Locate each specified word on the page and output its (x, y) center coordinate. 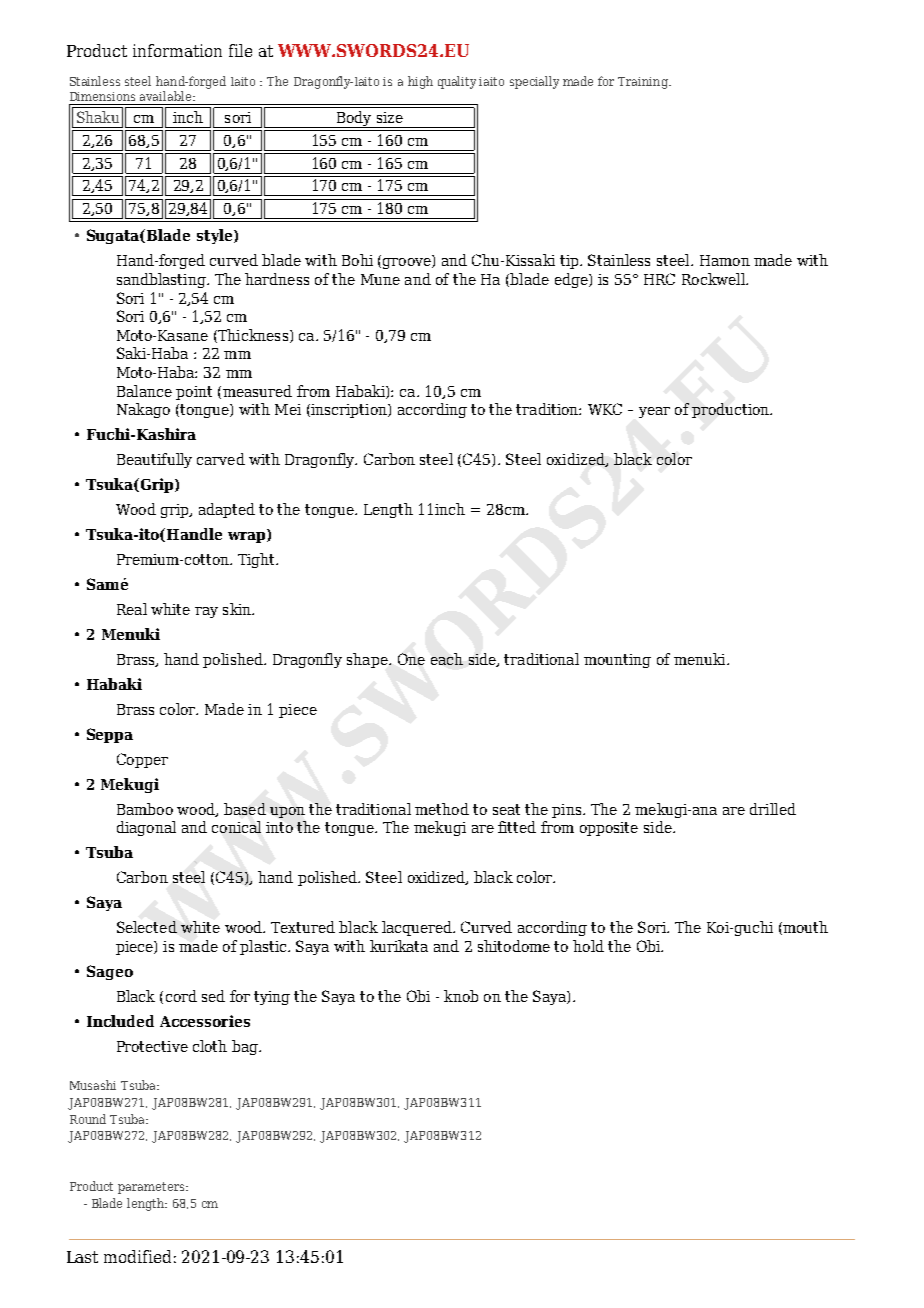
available (167, 96)
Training (644, 83)
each (447, 659)
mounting (617, 661)
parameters (152, 1188)
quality (457, 82)
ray (206, 612)
